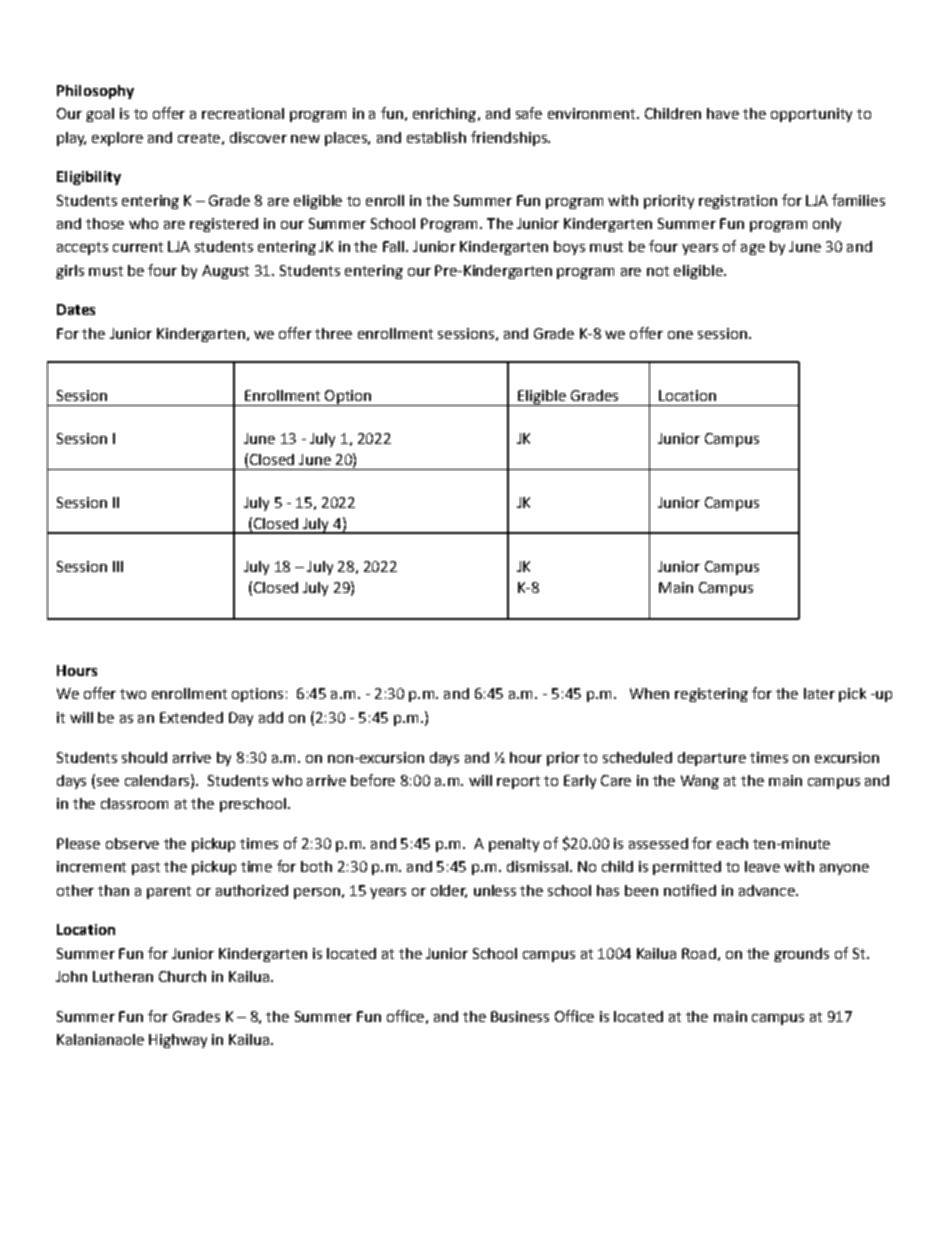 The width and height of the screenshot is (952, 1233). Describe the element at coordinates (444, 115) in the screenshot. I see `enriching` at that location.
